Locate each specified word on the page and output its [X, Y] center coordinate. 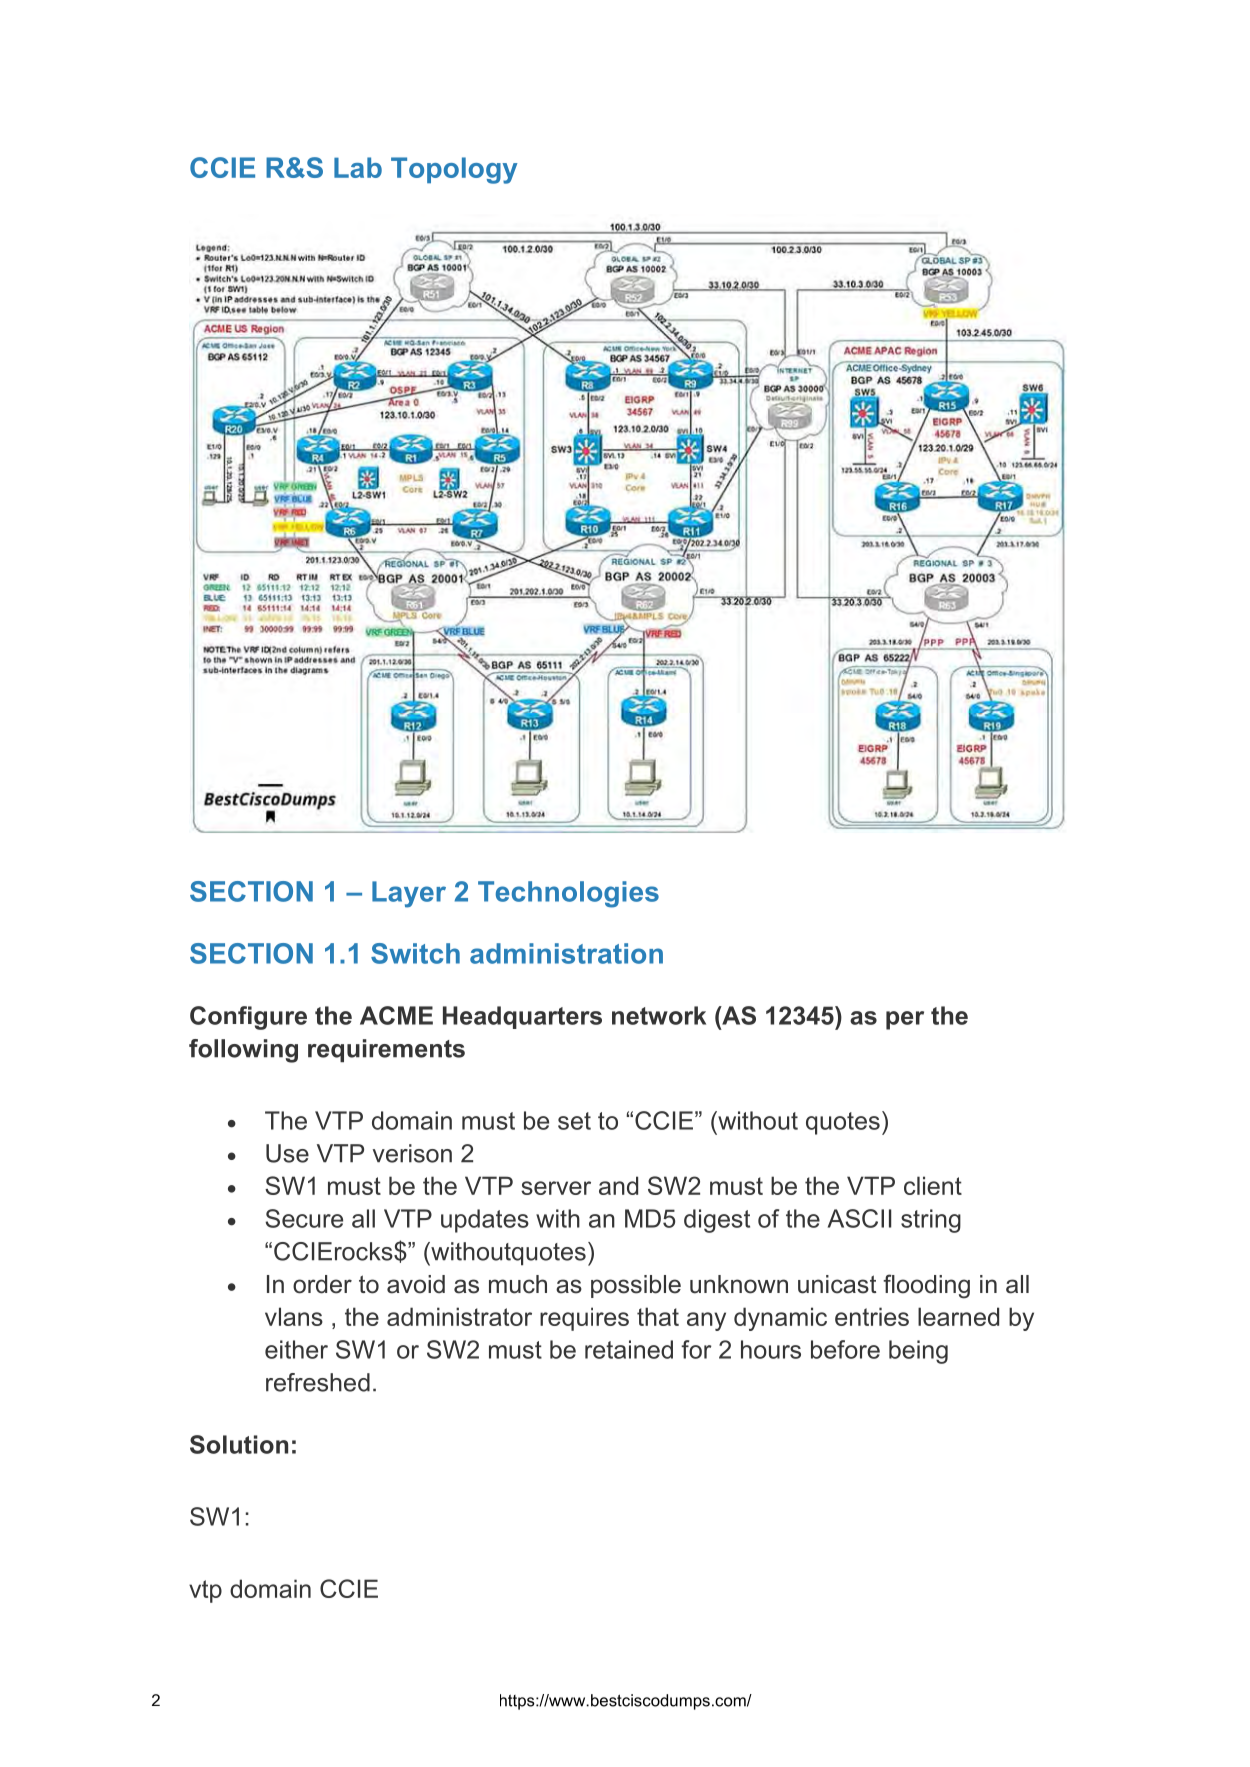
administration [566, 953]
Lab [358, 167]
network [659, 1015]
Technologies [568, 894]
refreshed [318, 1382]
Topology [454, 170]
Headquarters [522, 1017]
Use [287, 1153]
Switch [415, 953]
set [574, 1121]
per [905, 1020]
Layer [409, 894]
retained [629, 1349]
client [933, 1185]
